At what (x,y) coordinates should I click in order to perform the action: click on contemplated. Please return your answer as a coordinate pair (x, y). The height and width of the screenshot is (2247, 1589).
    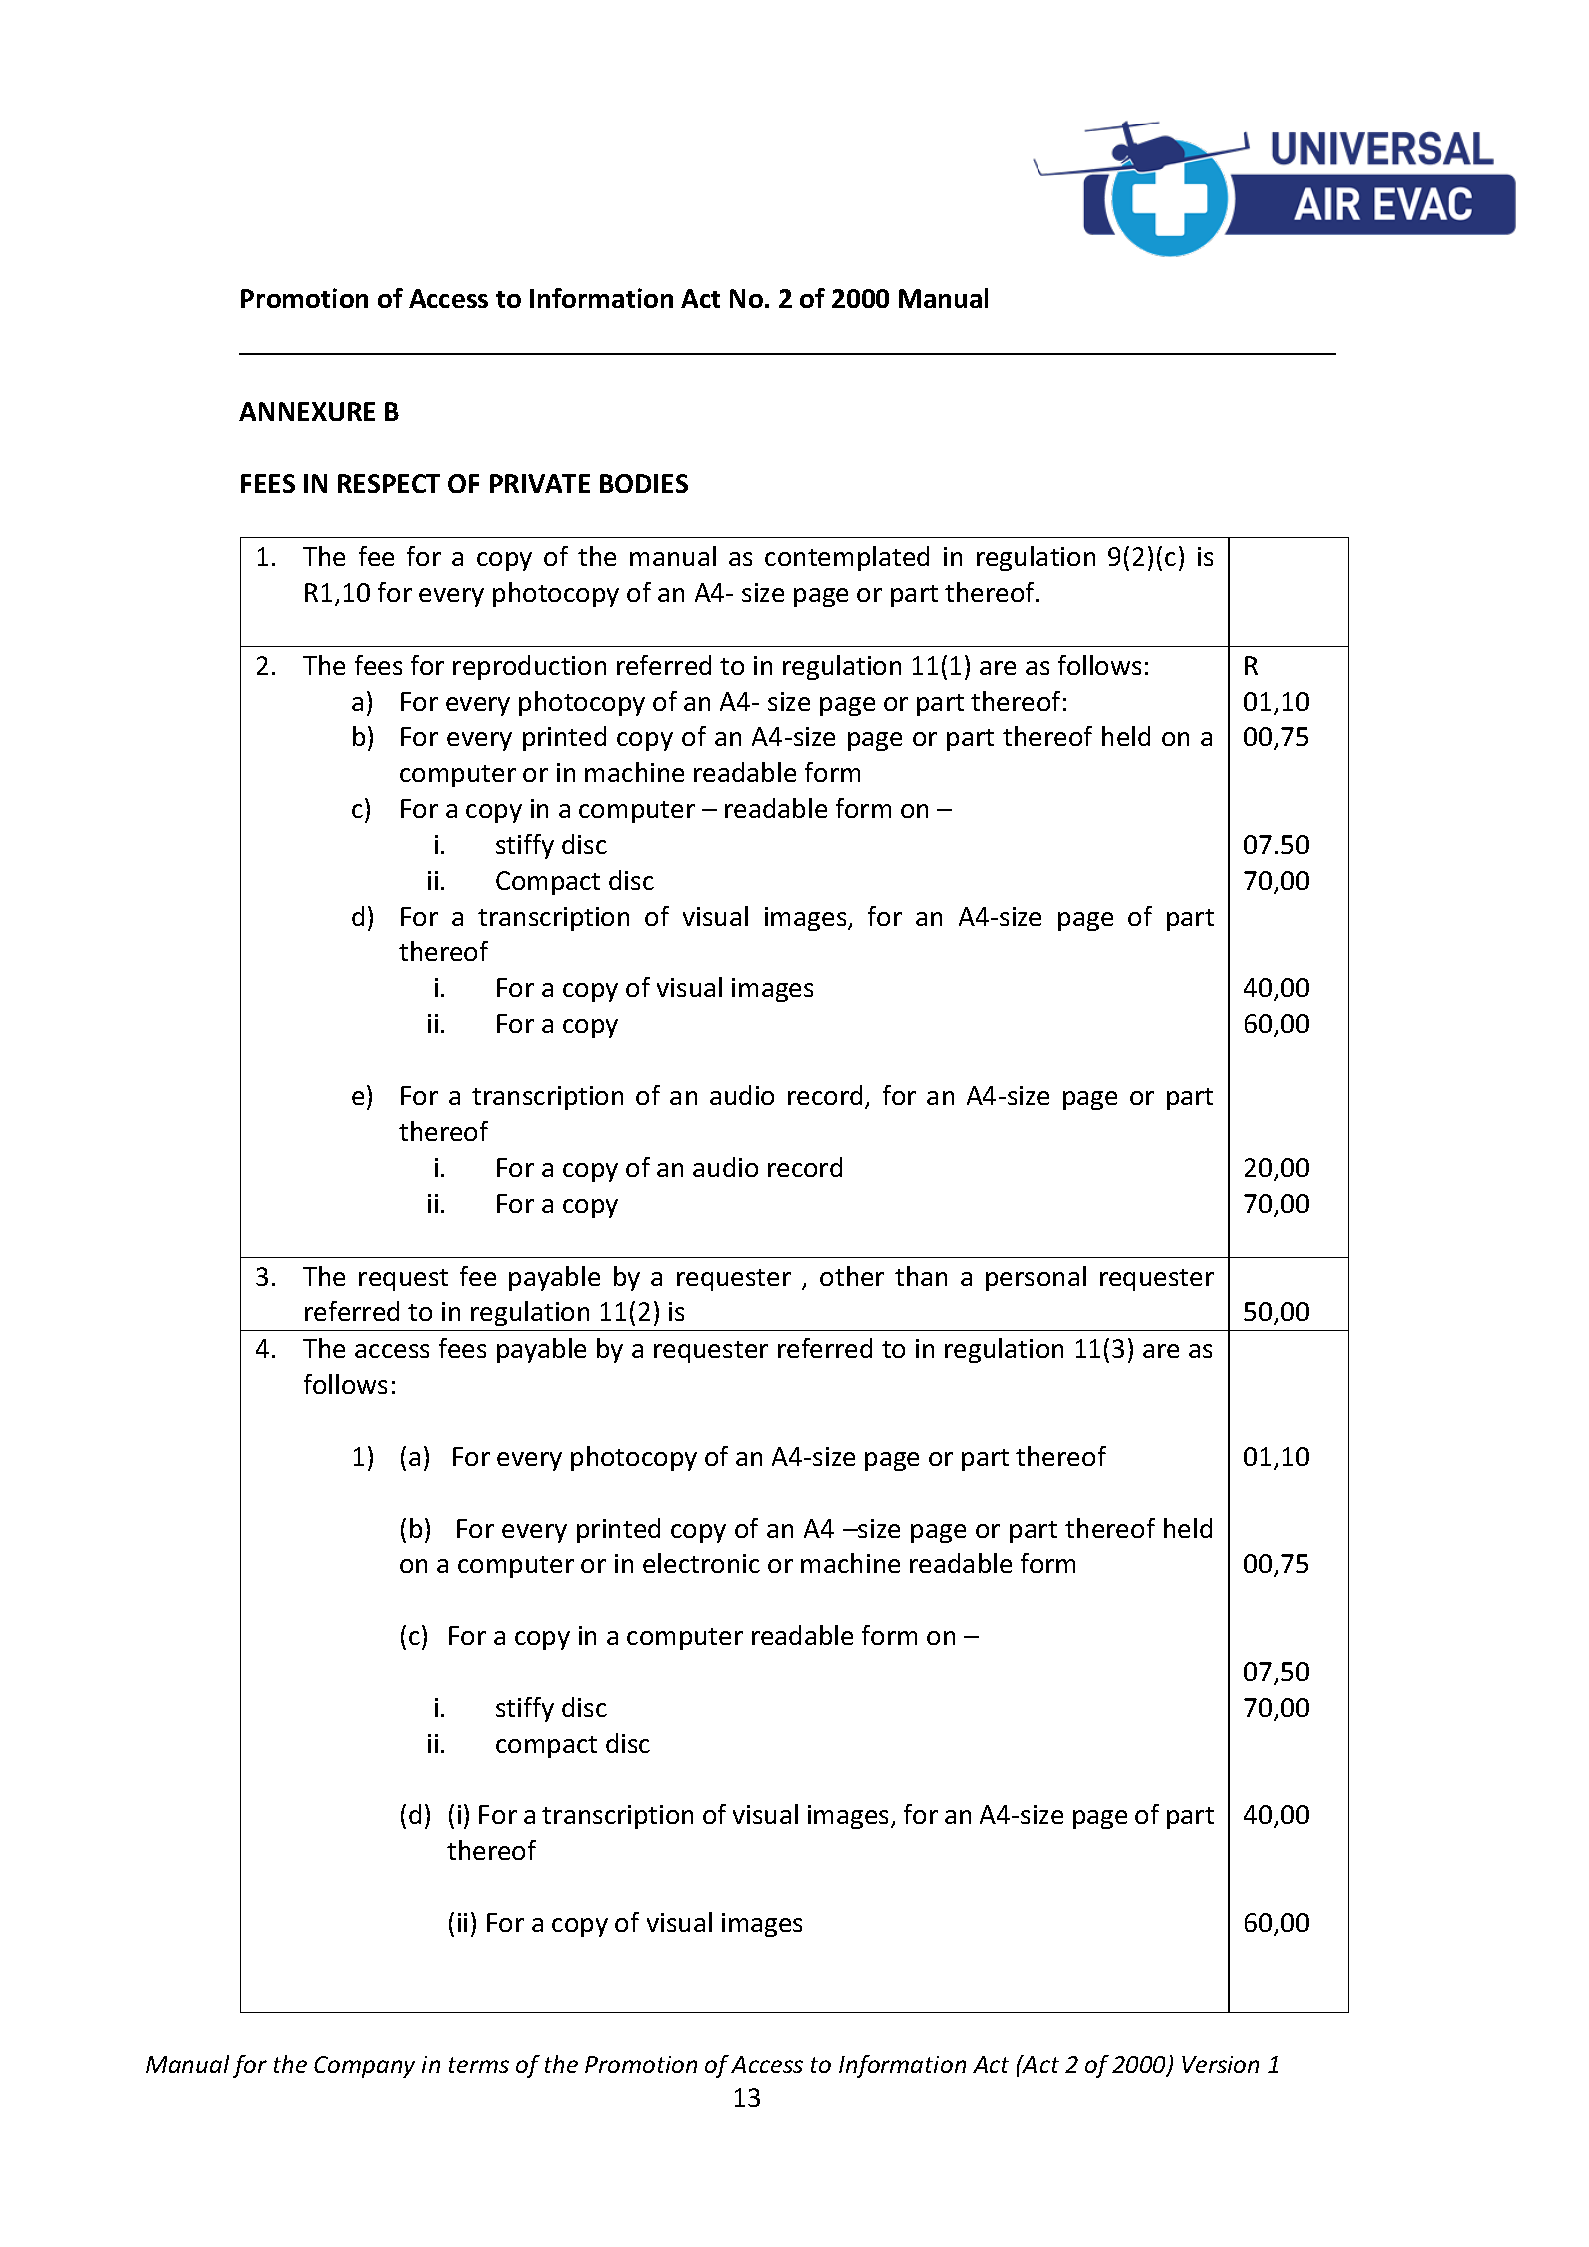
    Looking at the image, I should click on (847, 558).
